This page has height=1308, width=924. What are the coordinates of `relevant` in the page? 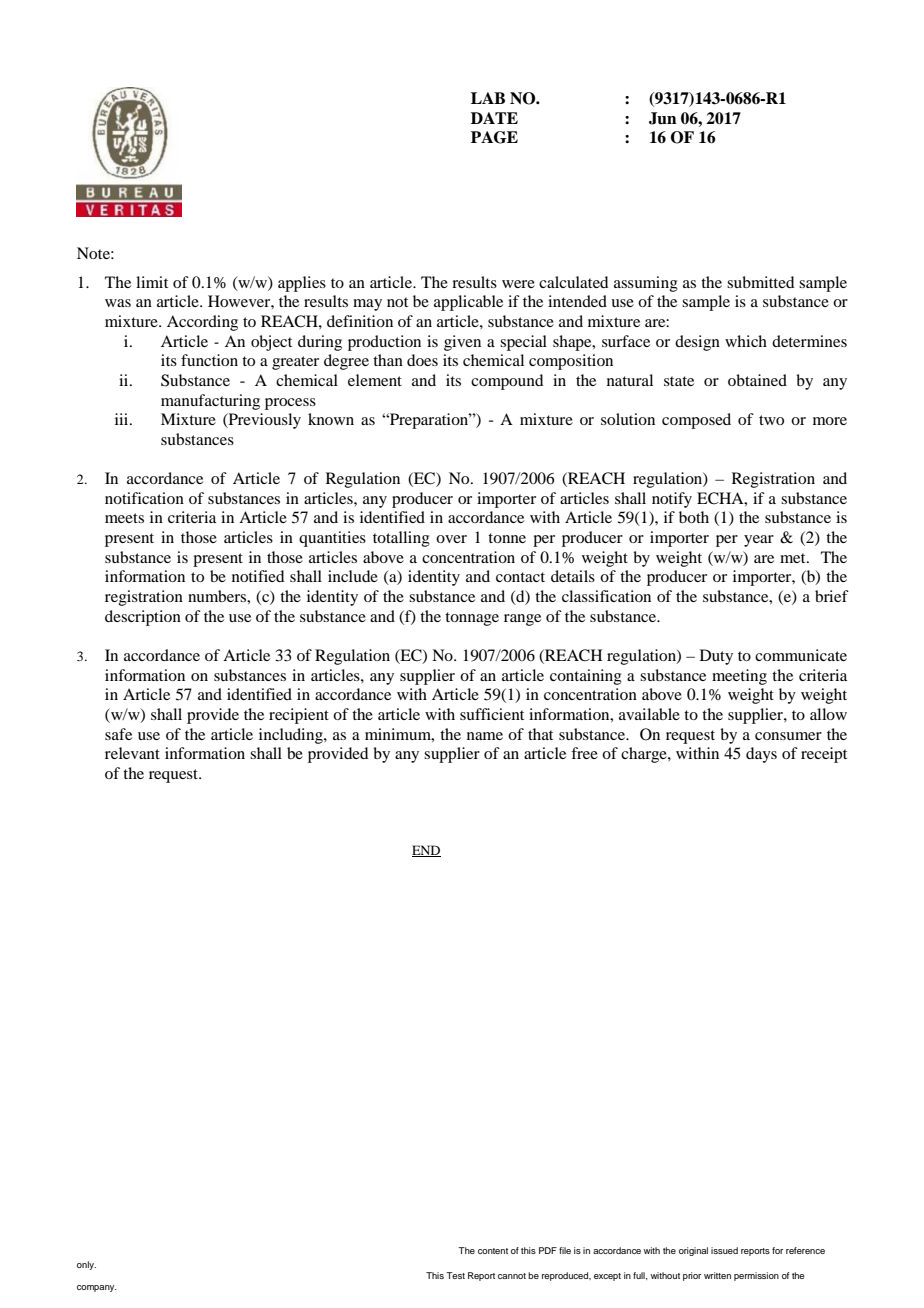 It's located at (132, 753).
